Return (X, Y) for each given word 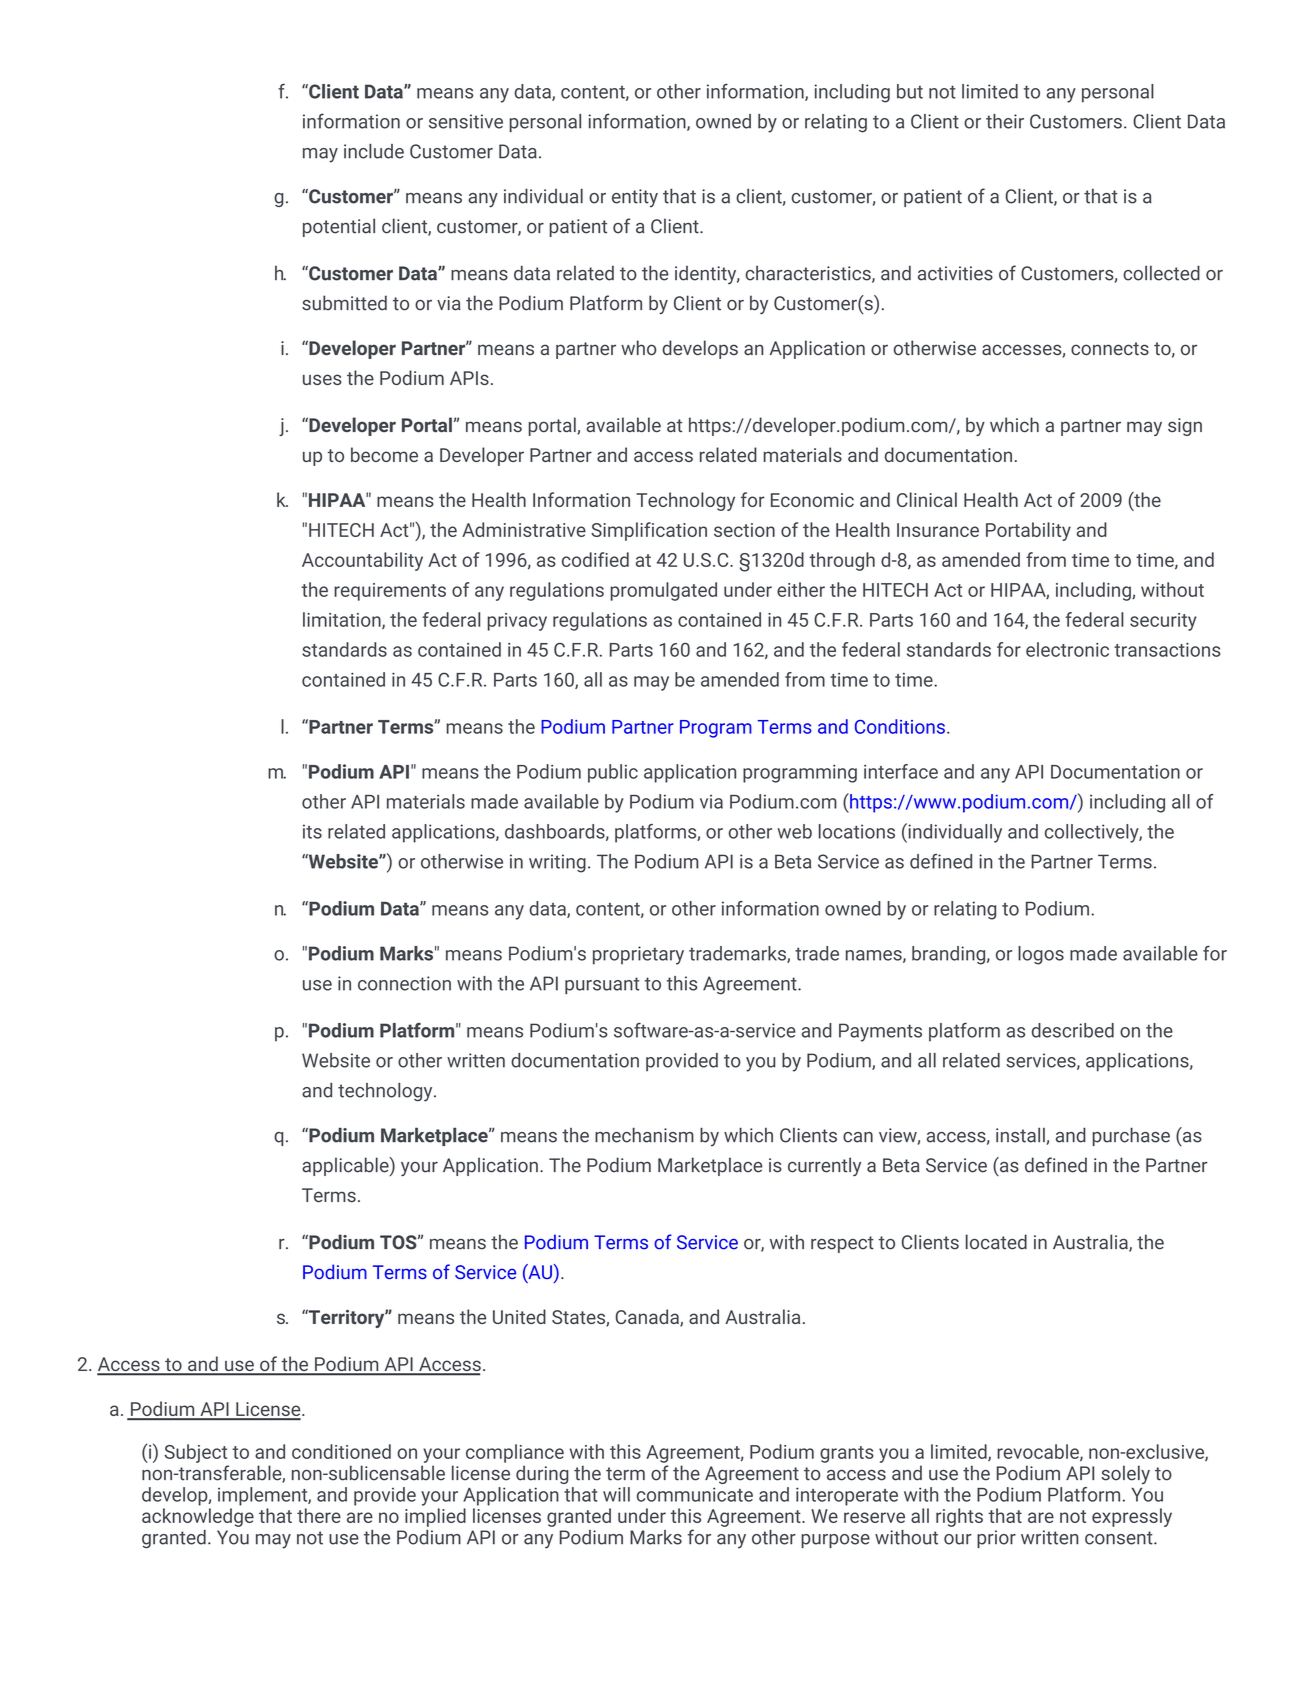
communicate (695, 1494)
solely (1125, 1474)
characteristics (809, 274)
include (374, 151)
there (319, 1515)
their (1005, 121)
